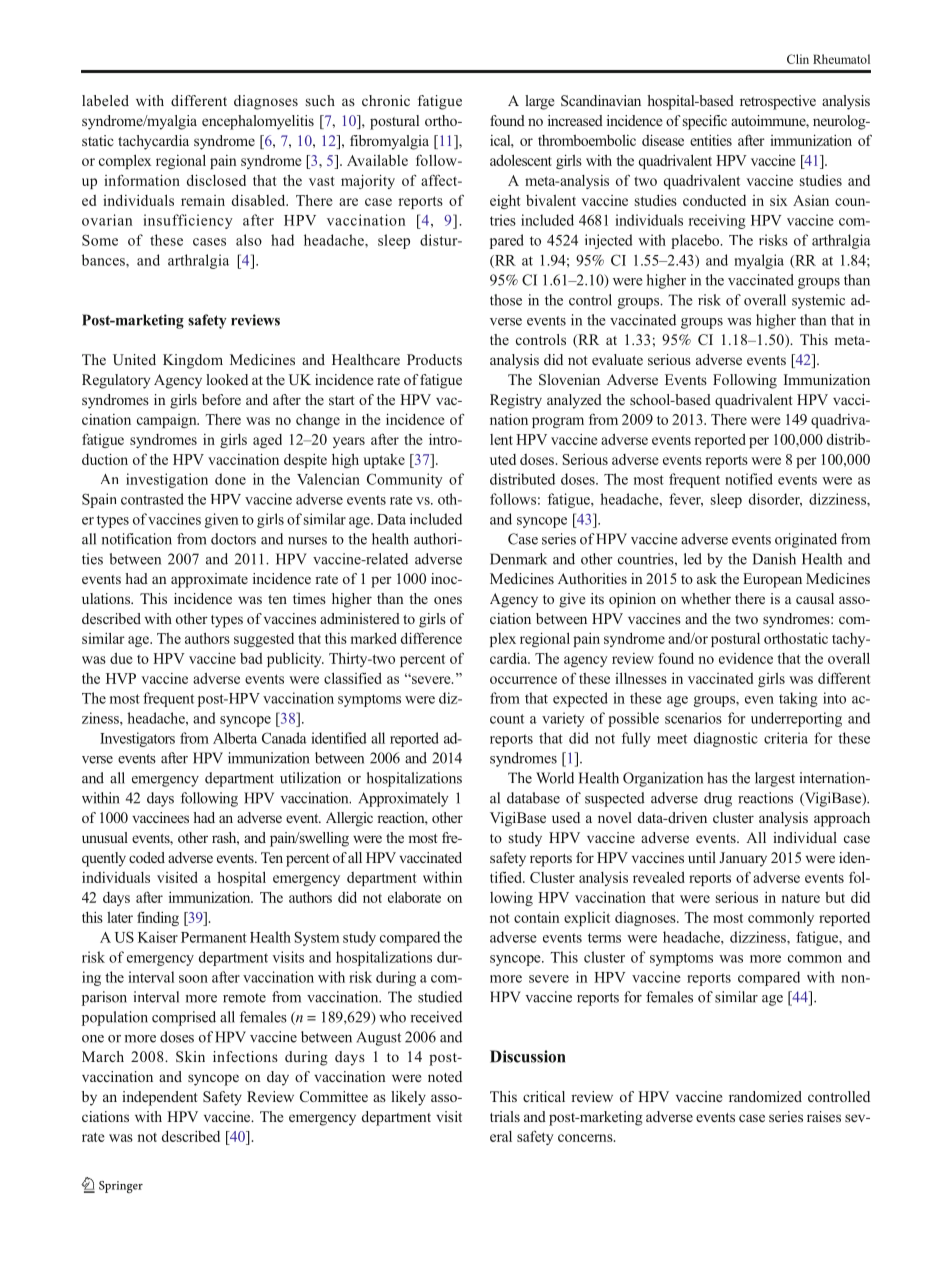 The width and height of the screenshot is (952, 1265). I want to click on United, so click(134, 360).
